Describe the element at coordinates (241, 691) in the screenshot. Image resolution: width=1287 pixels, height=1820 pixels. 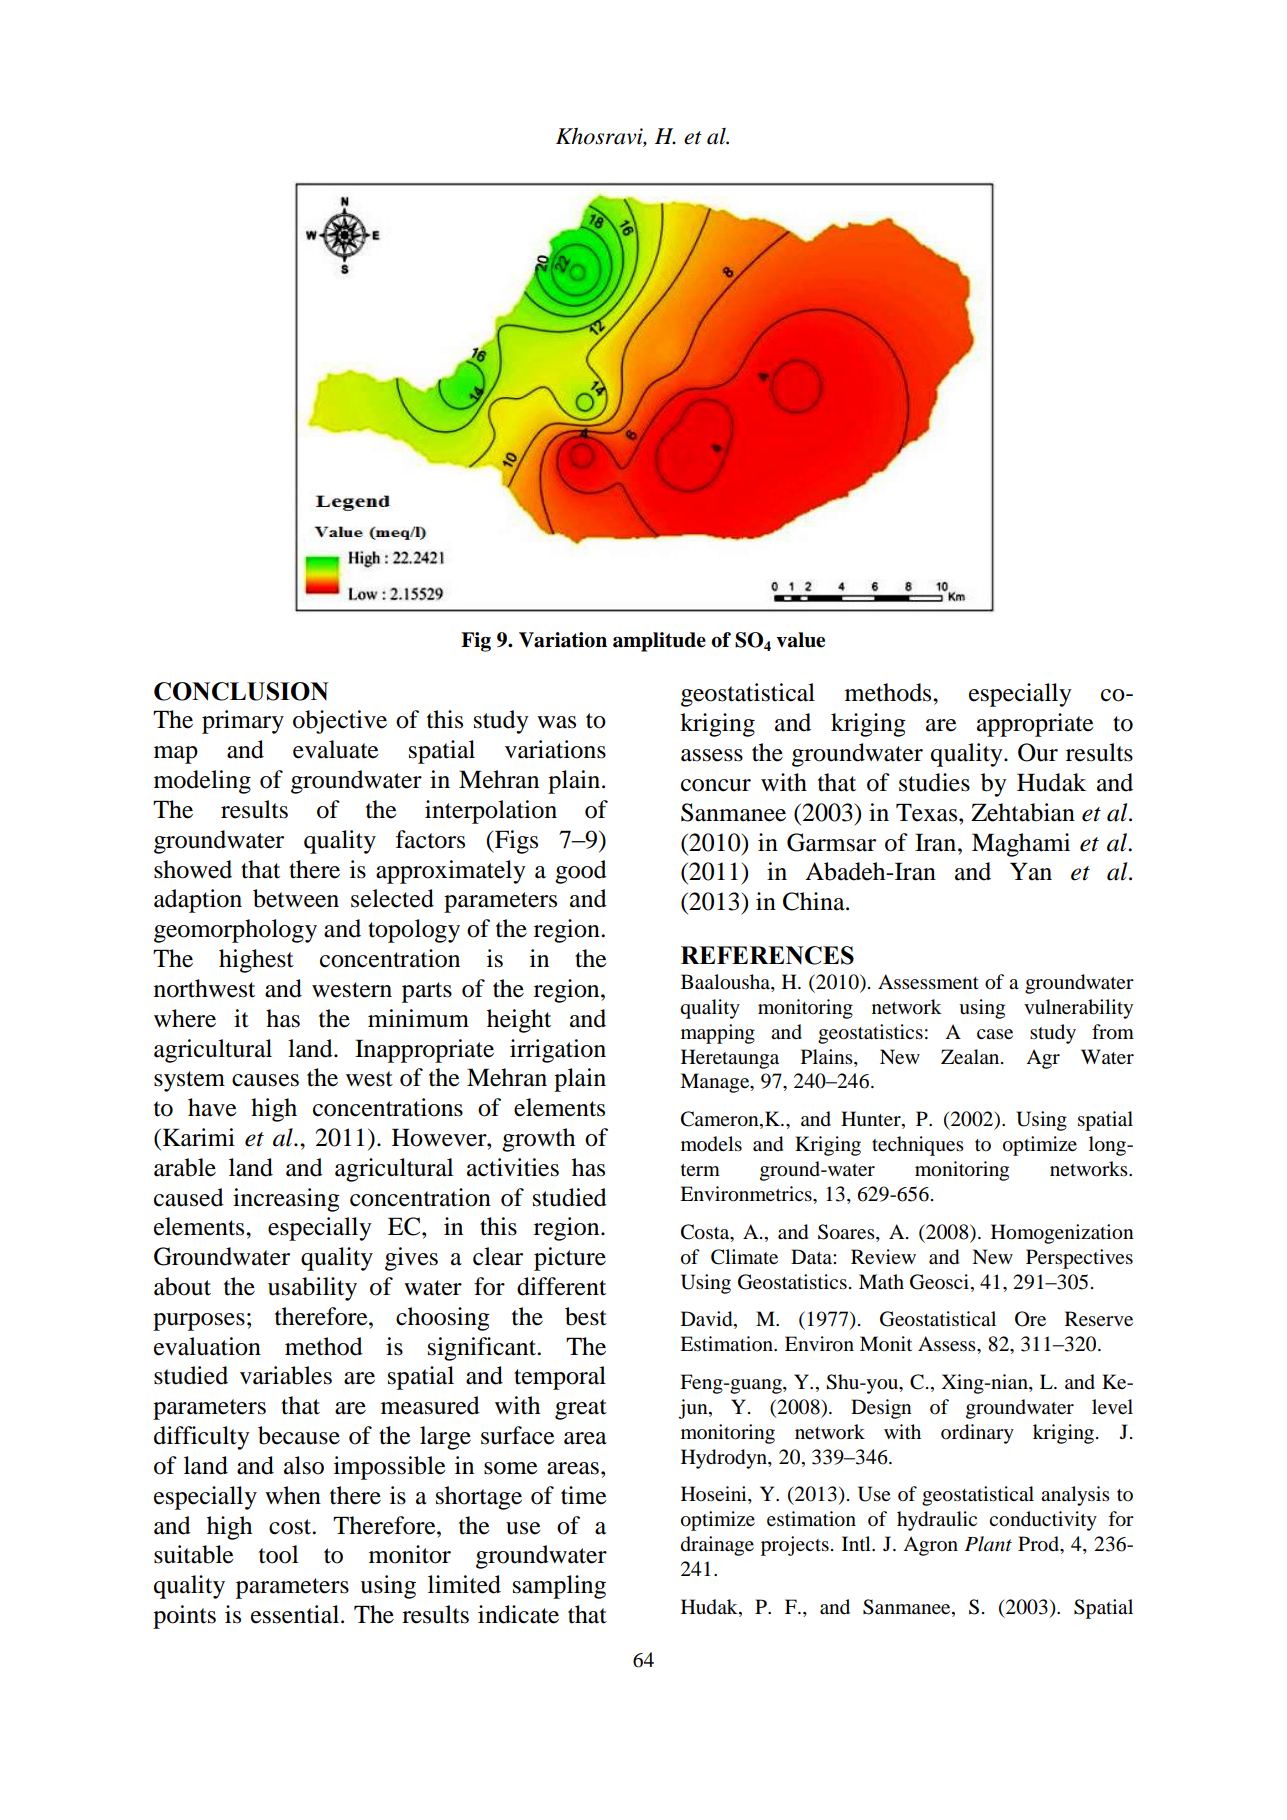
I see `CONCLUSION` at that location.
